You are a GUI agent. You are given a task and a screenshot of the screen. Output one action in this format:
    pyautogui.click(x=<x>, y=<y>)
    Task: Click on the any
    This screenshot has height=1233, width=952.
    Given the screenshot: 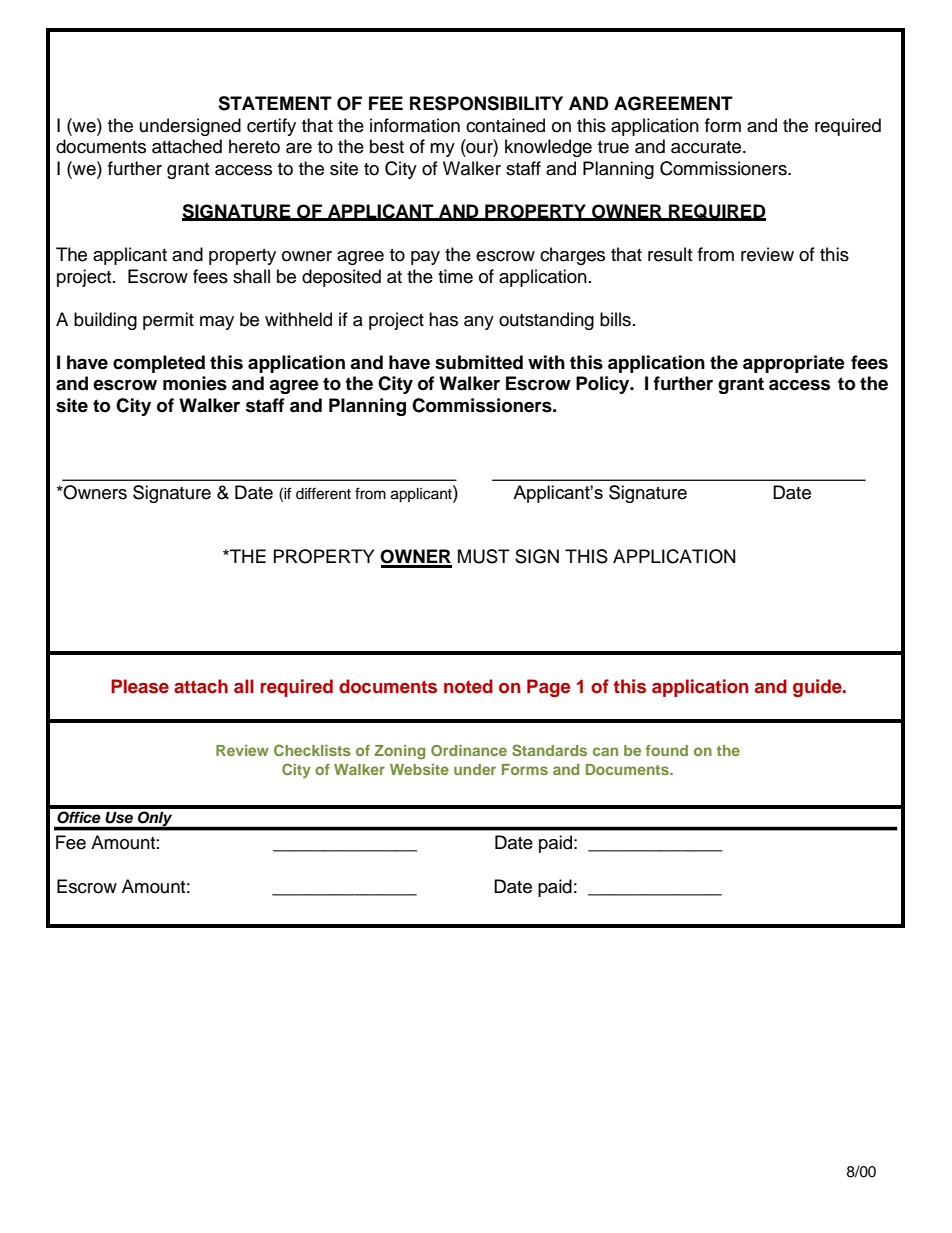 What is the action you would take?
    pyautogui.click(x=479, y=323)
